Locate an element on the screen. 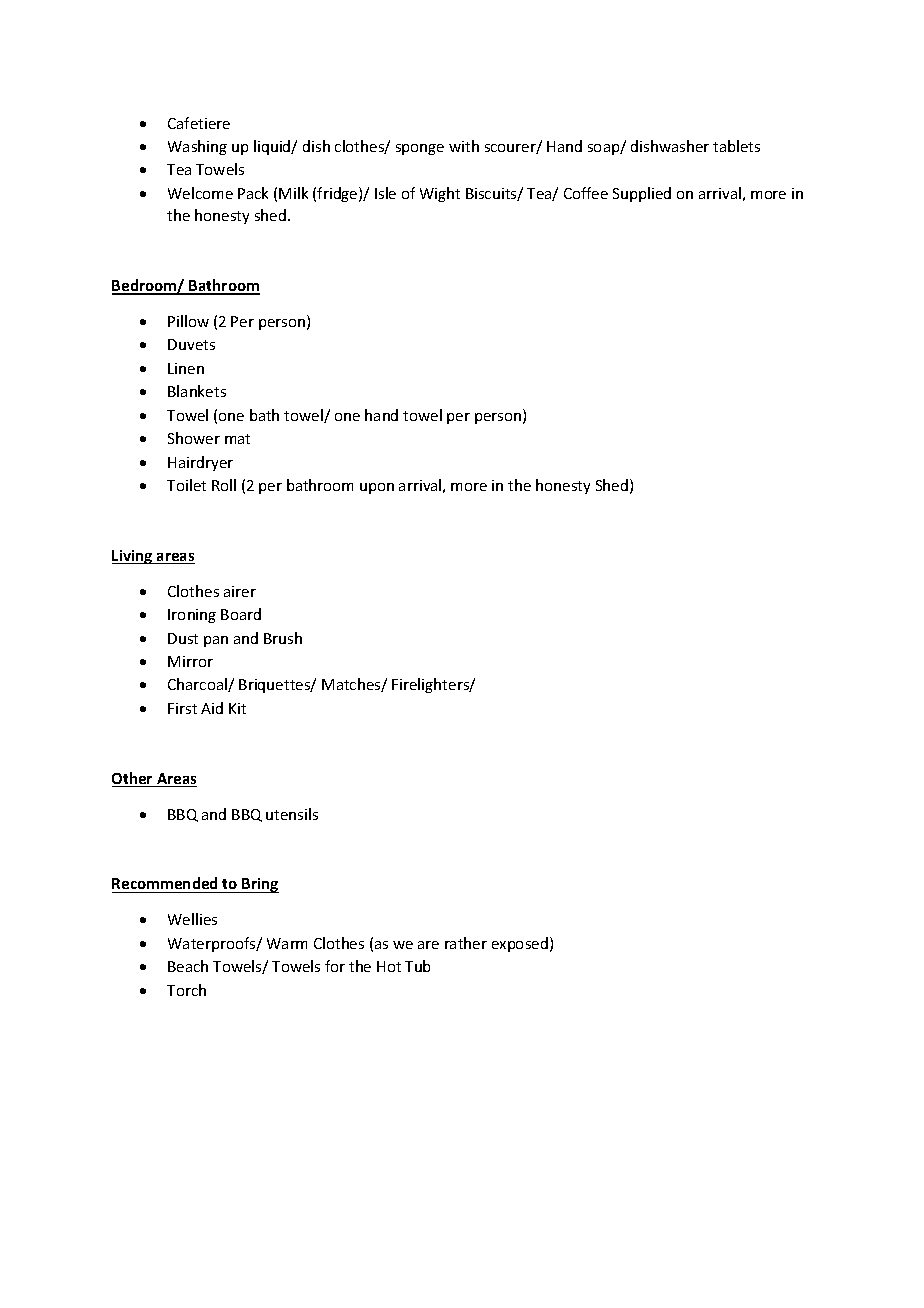 The image size is (924, 1308). Beach is located at coordinates (188, 966).
